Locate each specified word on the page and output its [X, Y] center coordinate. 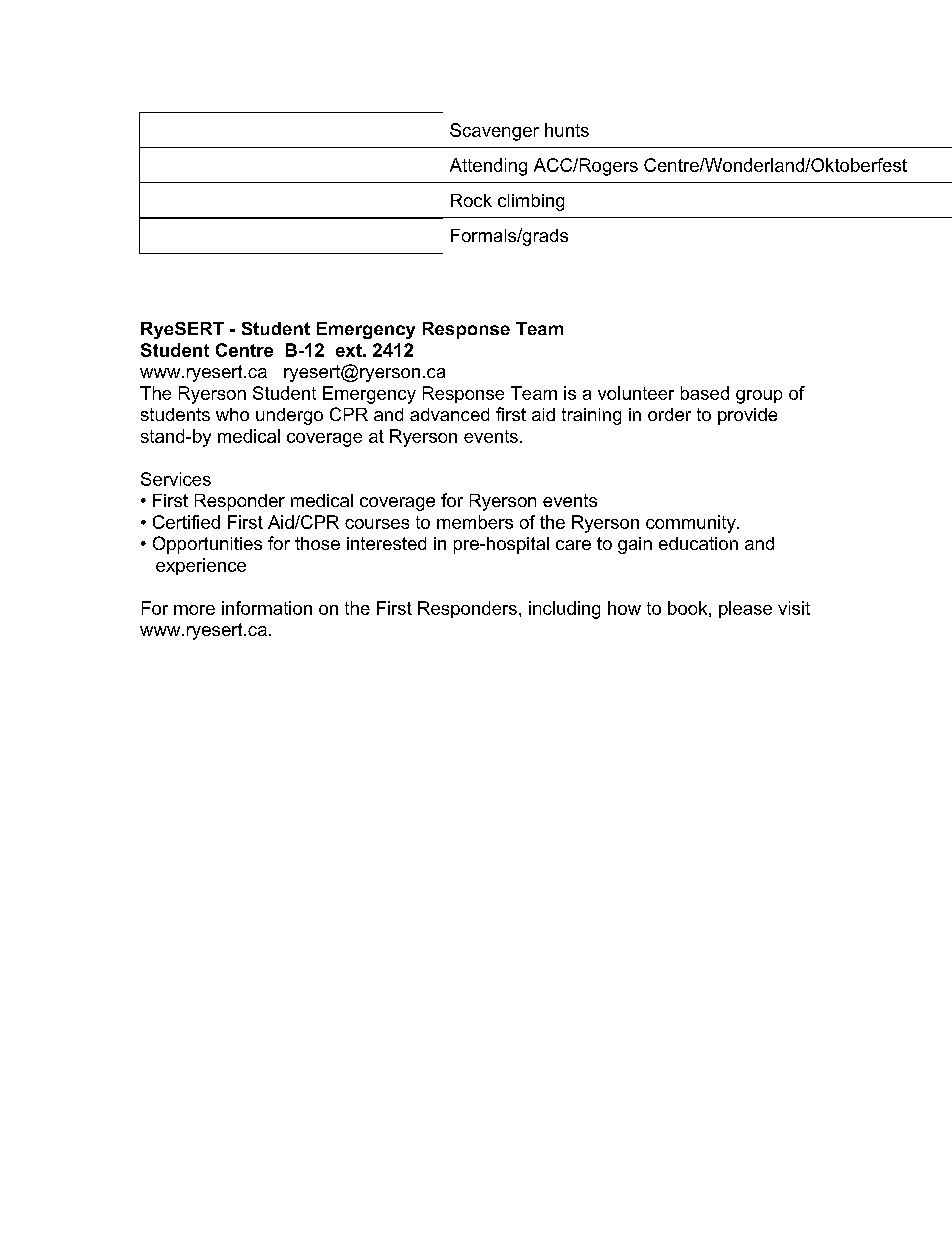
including [564, 610]
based [705, 393]
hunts [567, 130]
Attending [488, 167]
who [232, 414]
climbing [531, 202]
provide [747, 416]
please [745, 609]
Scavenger [494, 132]
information [267, 608]
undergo [289, 416]
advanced [449, 414]
